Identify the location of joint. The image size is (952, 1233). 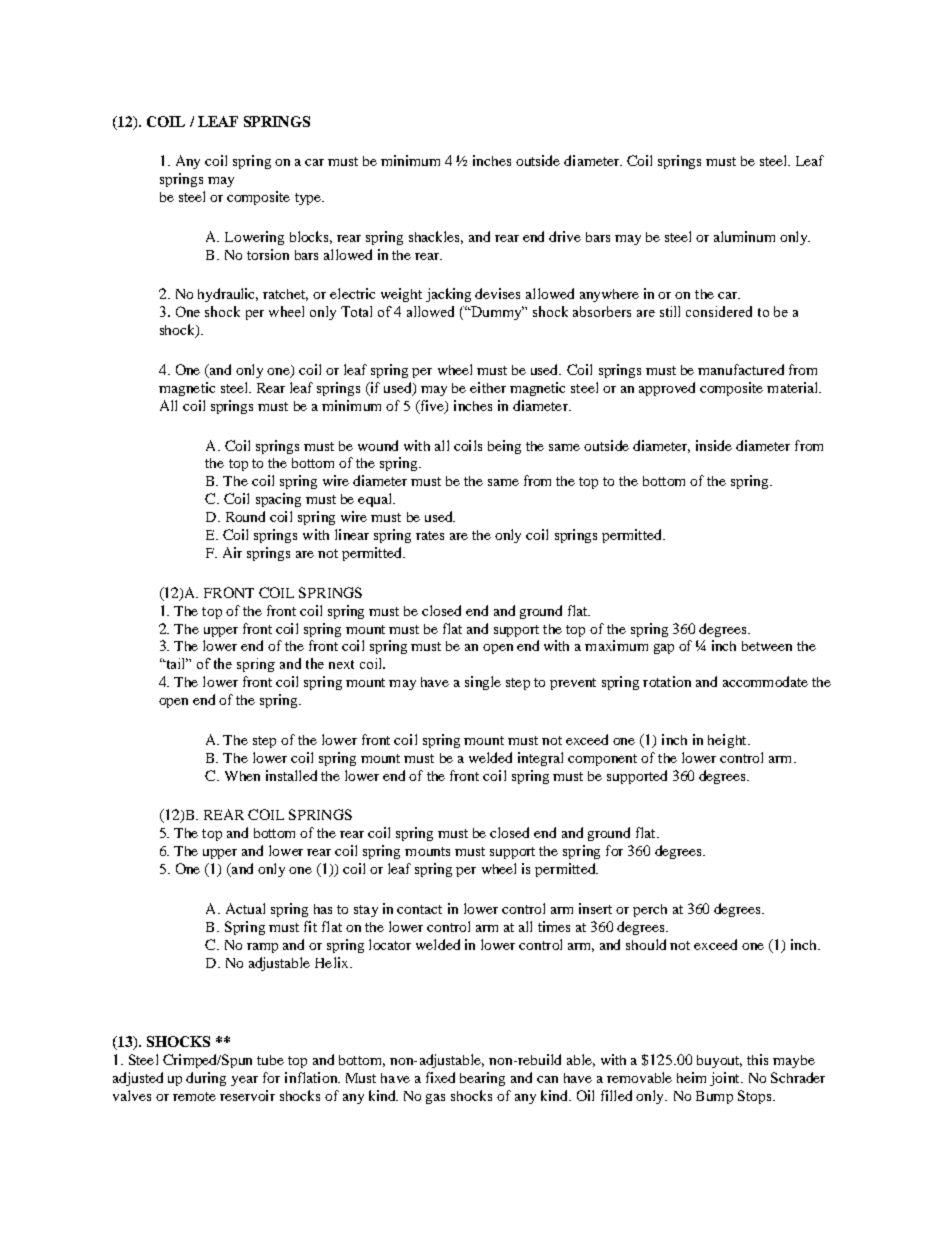
(726, 1079).
